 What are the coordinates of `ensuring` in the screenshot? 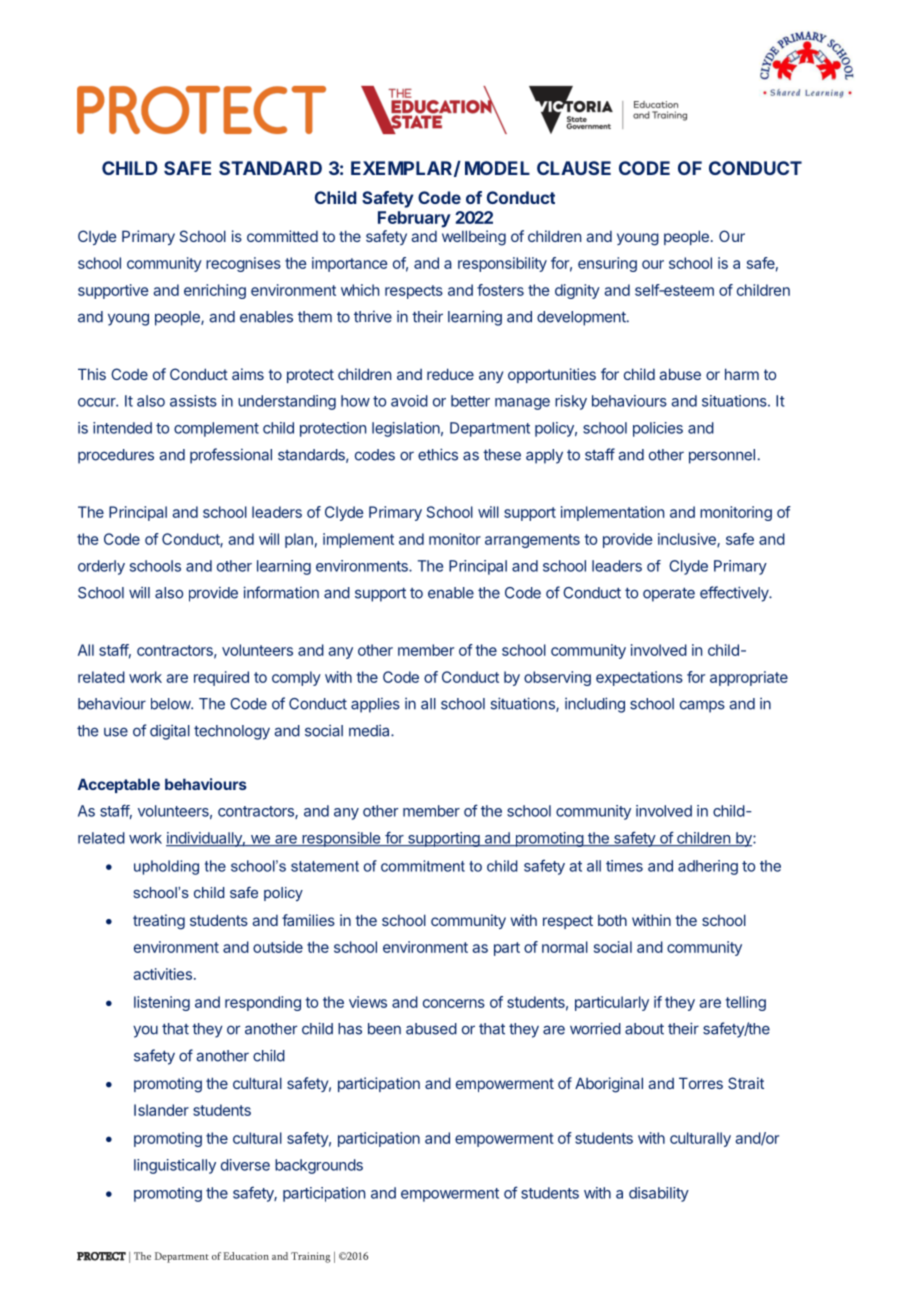 It's located at (607, 264).
